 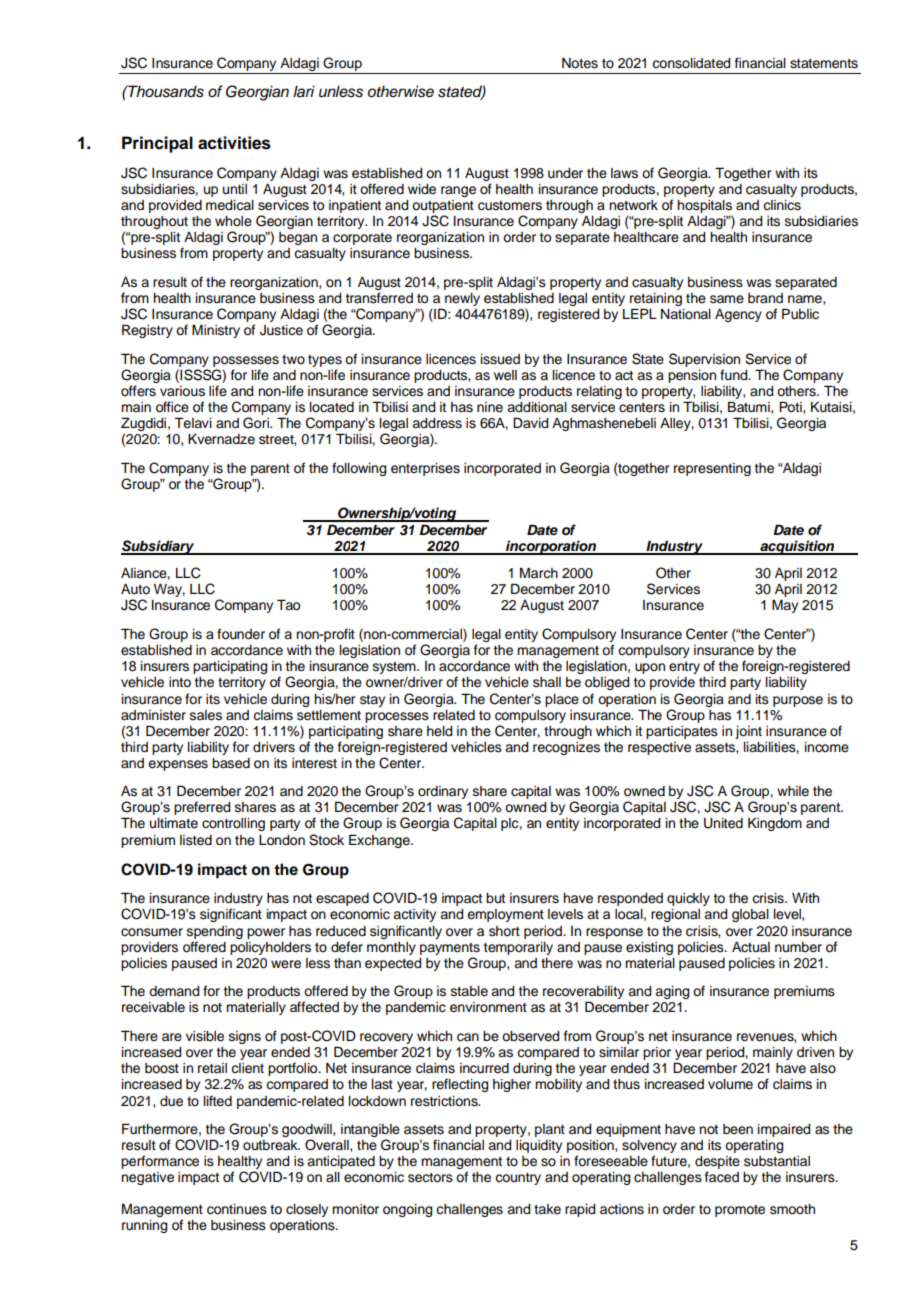 What do you see at coordinates (425, 469) in the screenshot?
I see `enterprises` at bounding box center [425, 469].
